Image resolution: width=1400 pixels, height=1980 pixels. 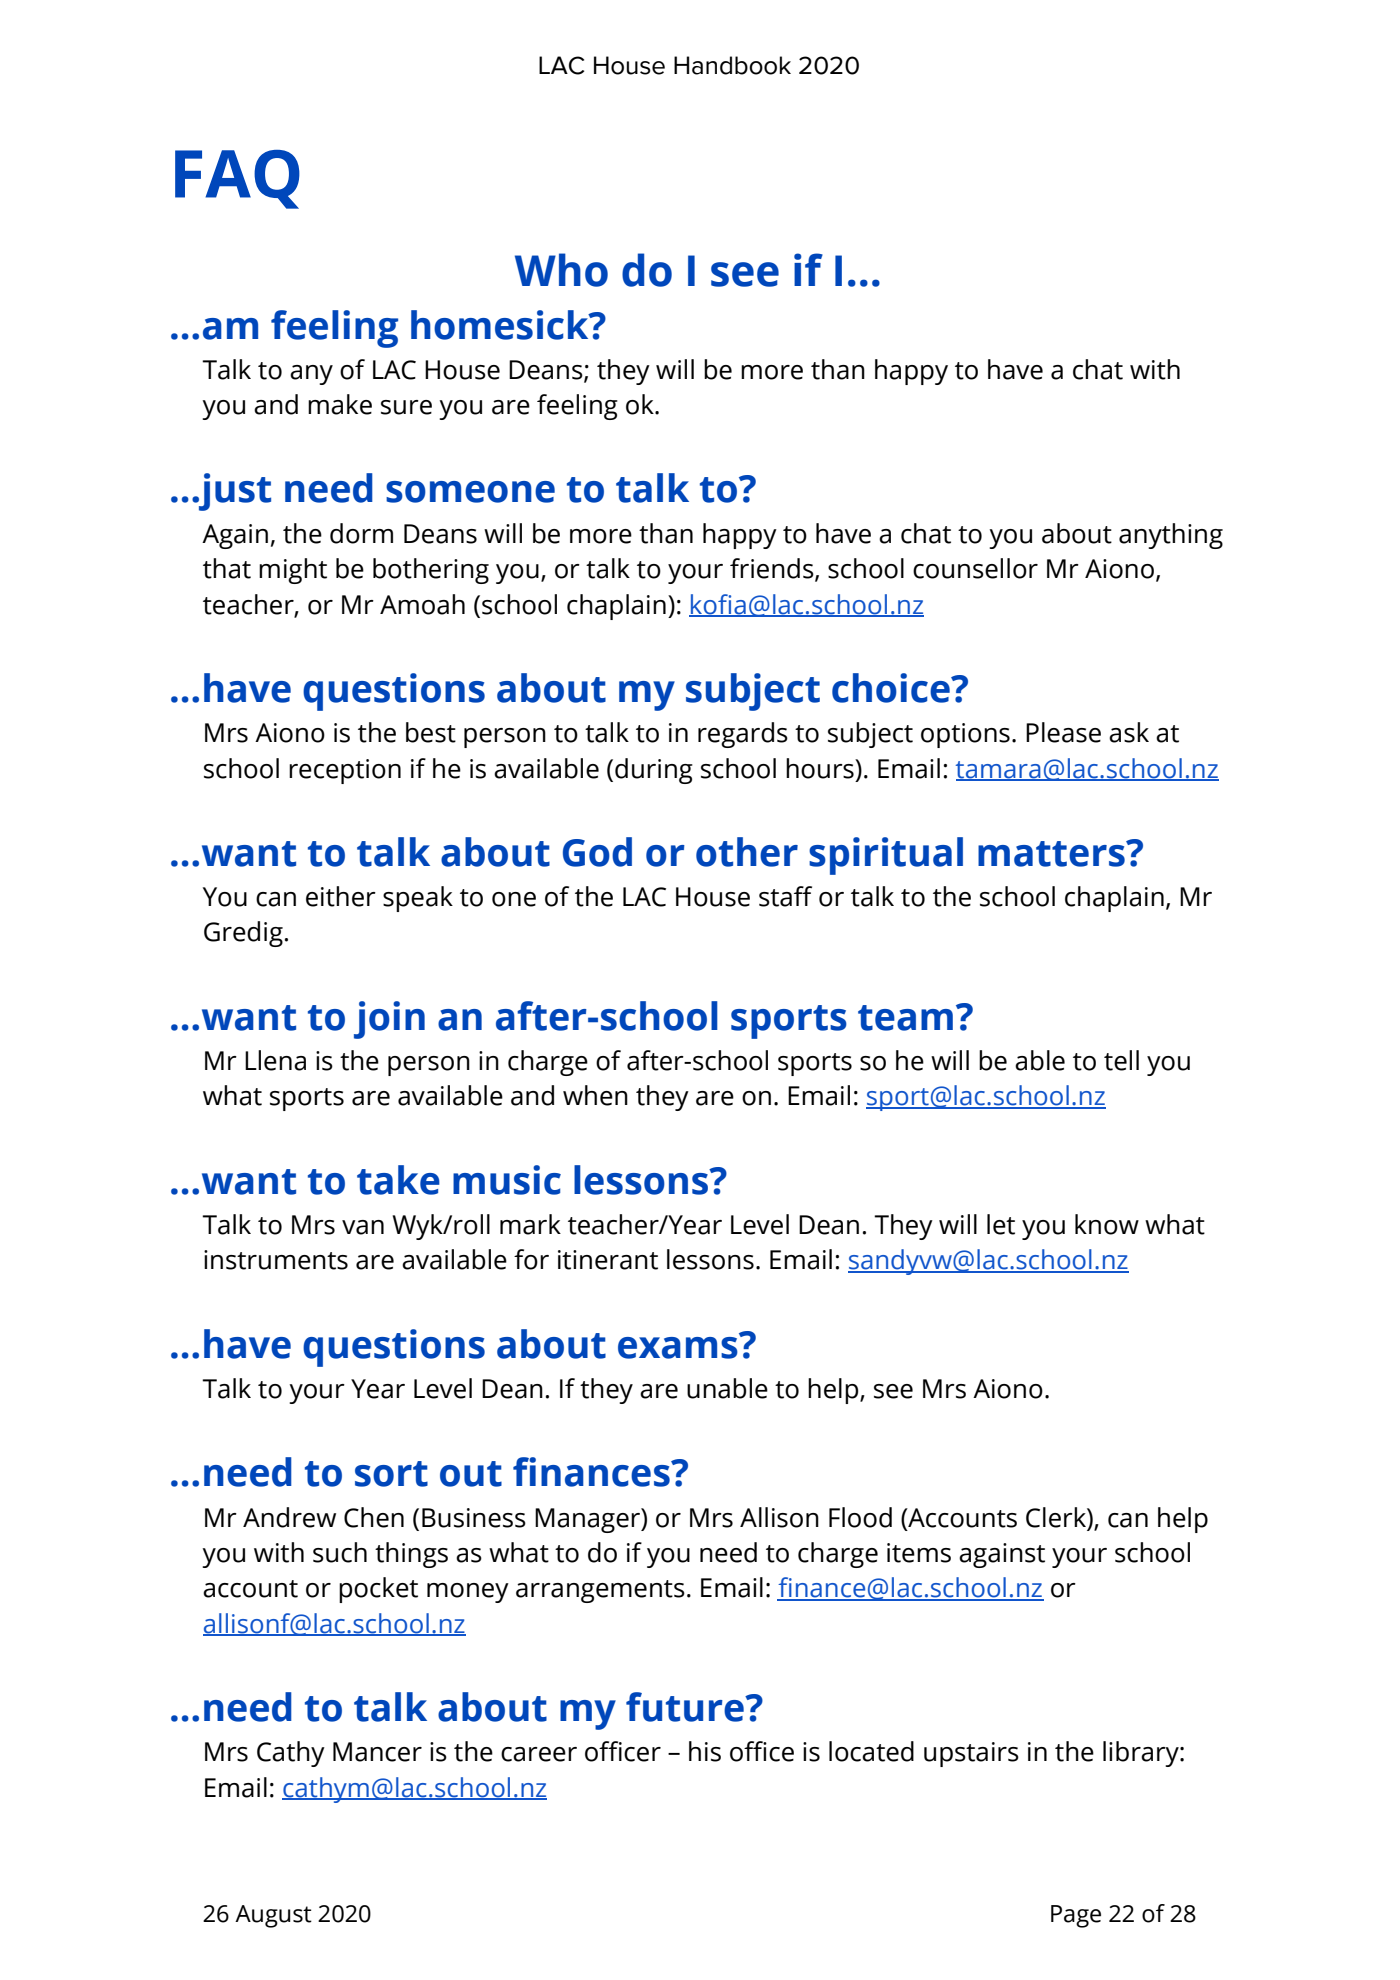 I want to click on matters, so click(x=1052, y=854).
